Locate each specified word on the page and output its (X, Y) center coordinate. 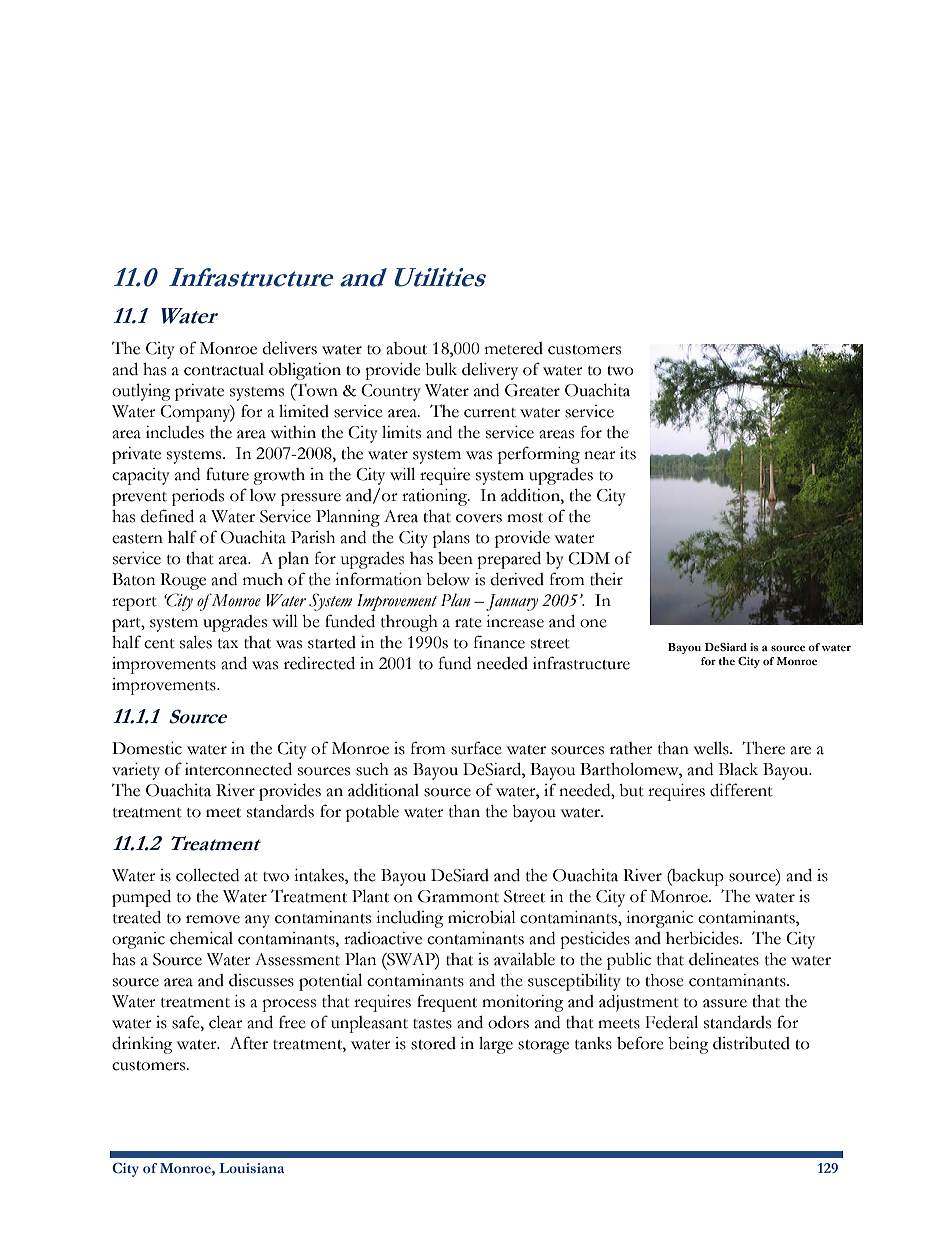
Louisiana (251, 1168)
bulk (441, 369)
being (688, 1045)
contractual (224, 369)
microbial (482, 917)
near (600, 455)
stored (433, 1043)
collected (207, 875)
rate (468, 623)
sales (196, 642)
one (593, 623)
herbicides (703, 938)
